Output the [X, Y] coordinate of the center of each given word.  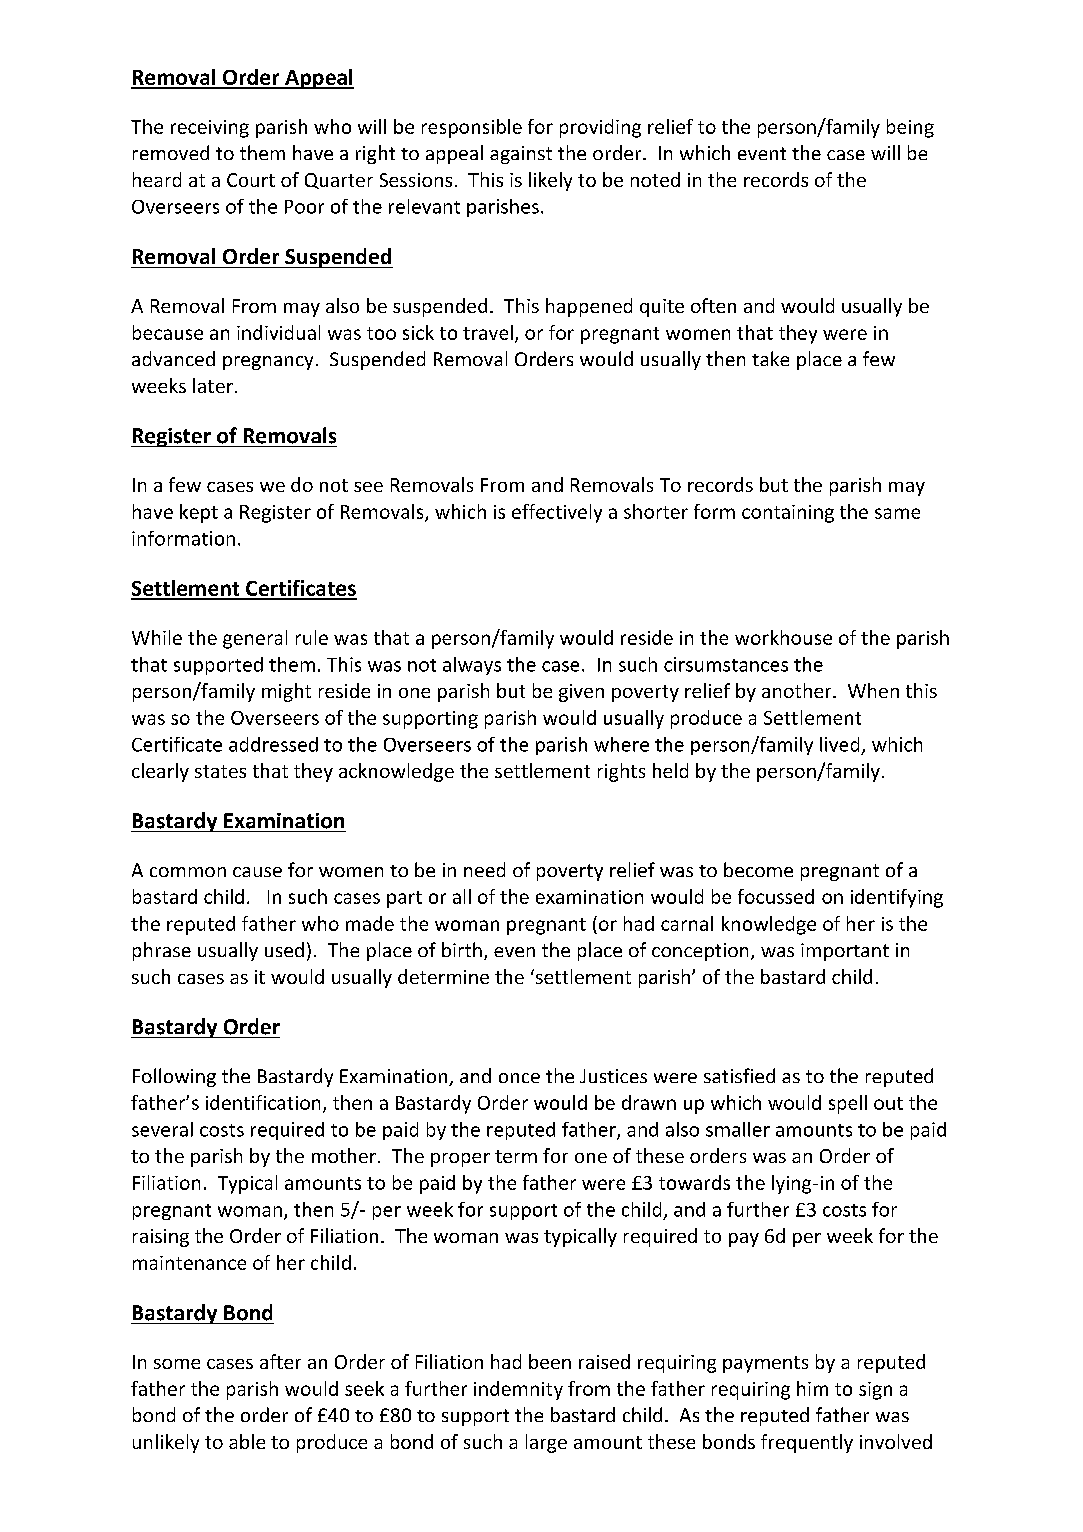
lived [839, 744]
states [220, 771]
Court [251, 180]
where [621, 744]
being [910, 128]
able [247, 1441]
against [521, 155]
